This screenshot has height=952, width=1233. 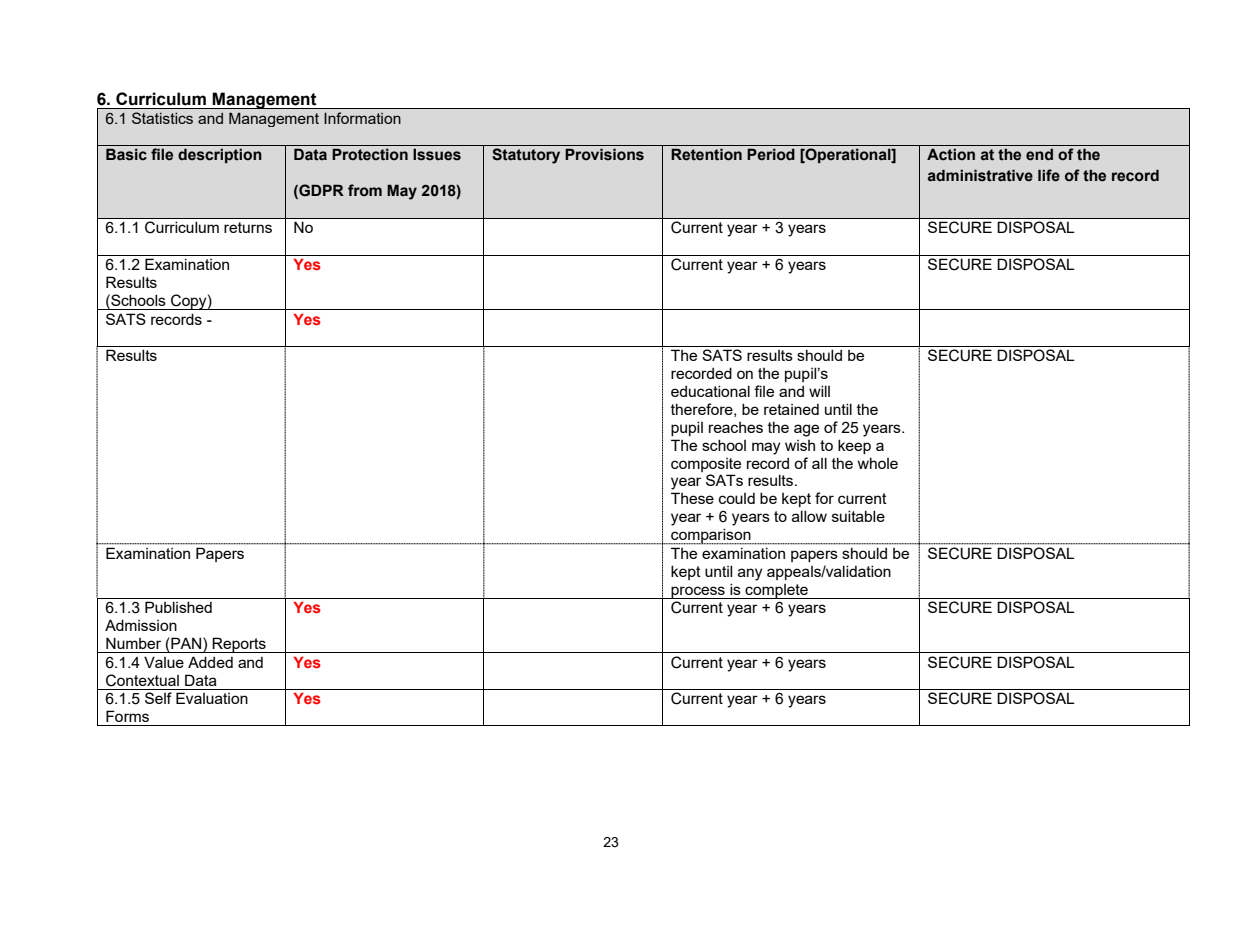 I want to click on returns, so click(x=248, y=227).
